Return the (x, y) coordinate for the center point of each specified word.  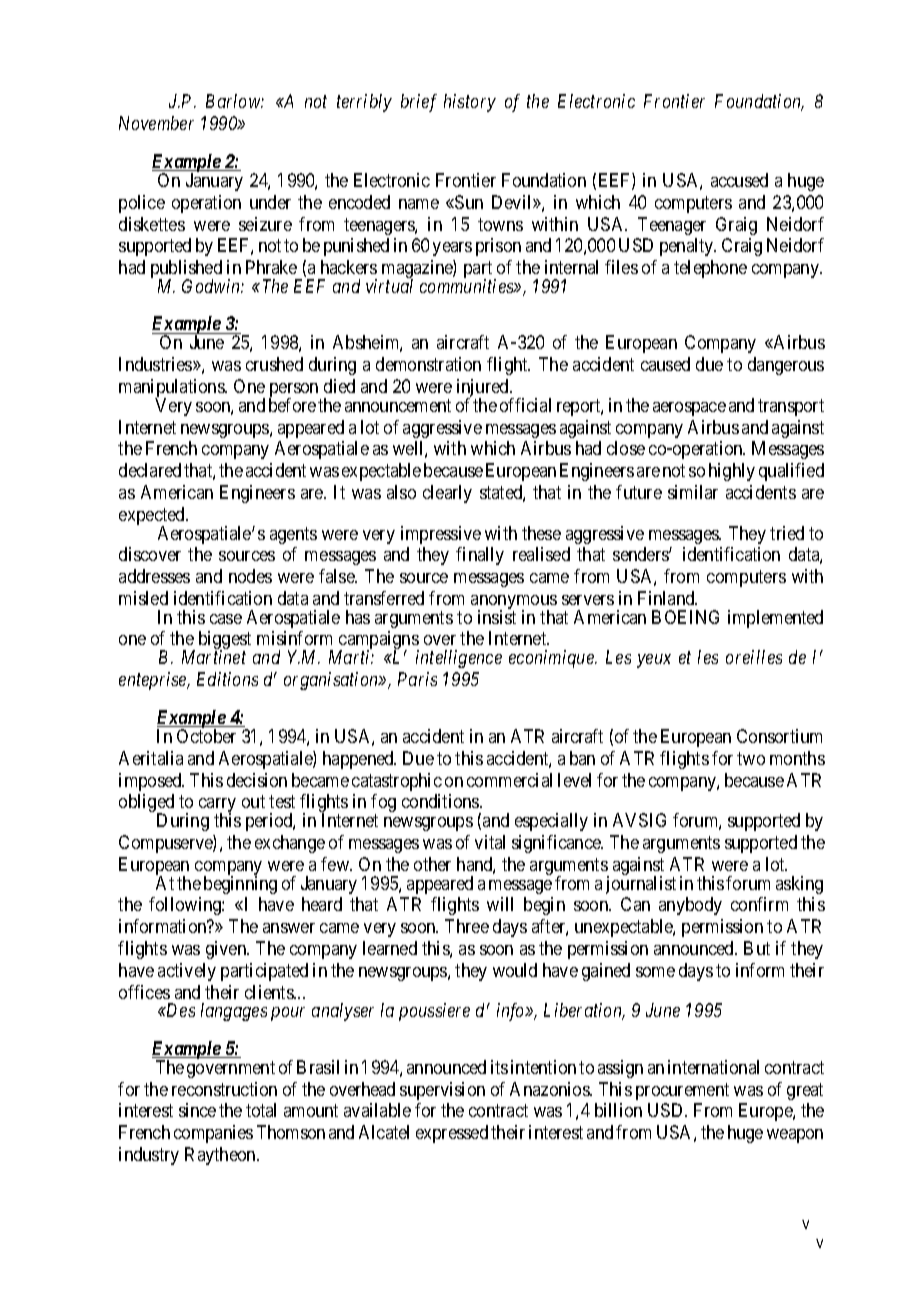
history (470, 103)
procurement (682, 1091)
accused (739, 180)
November (156, 123)
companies (213, 1134)
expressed (452, 1134)
